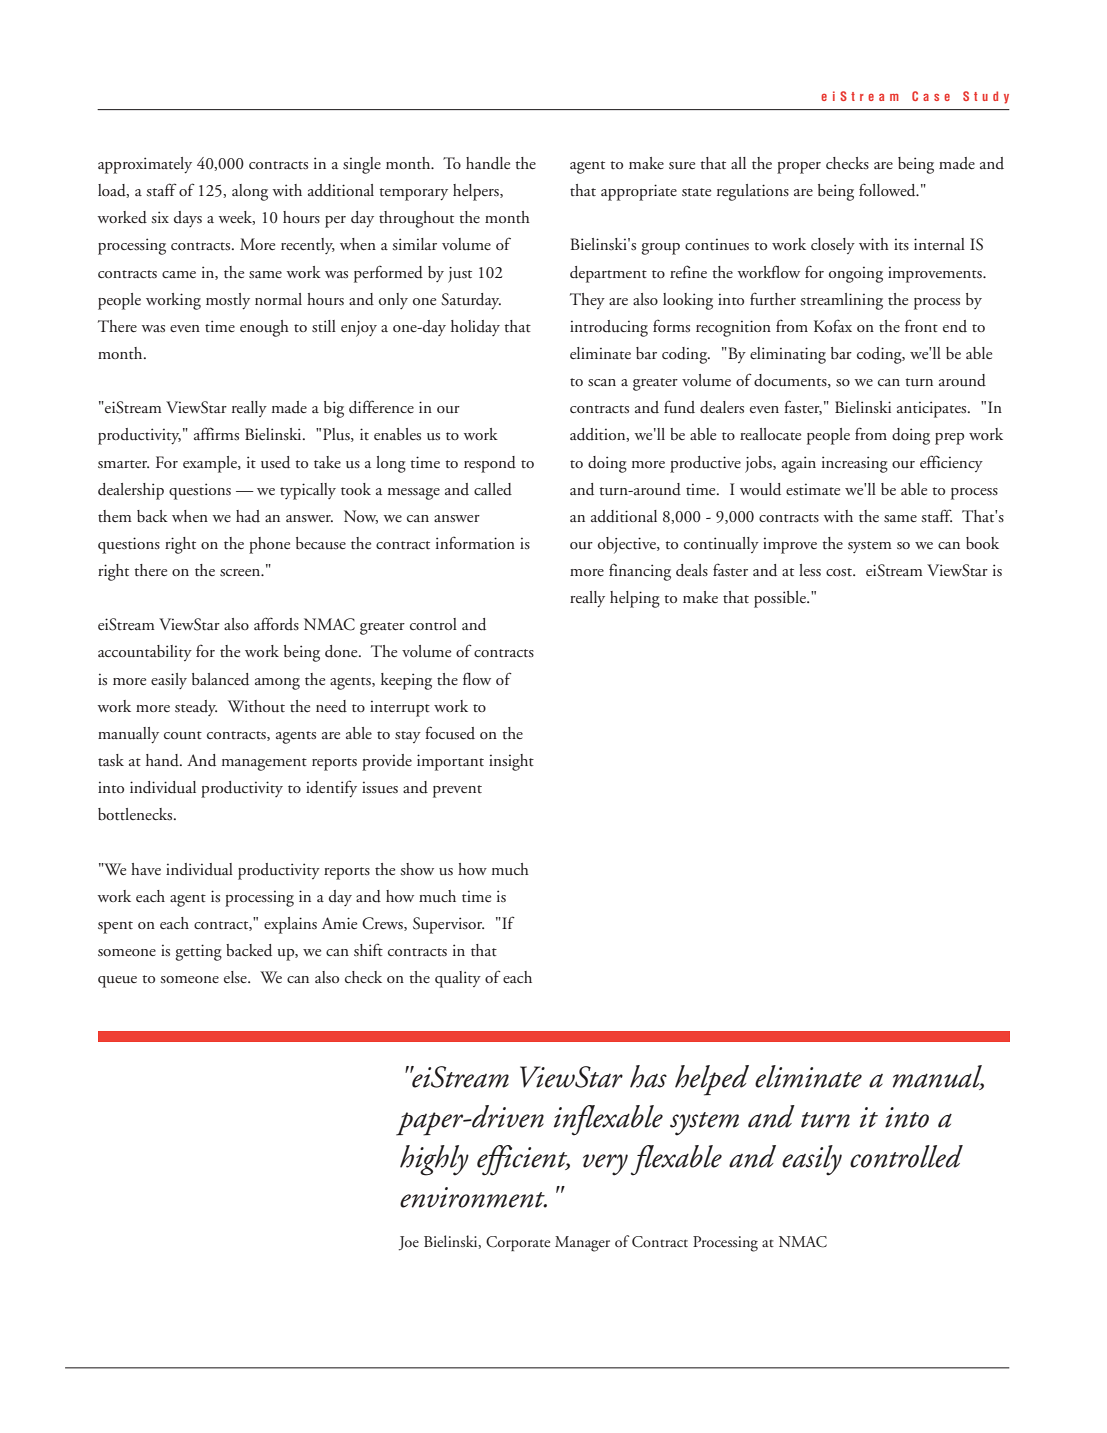  I want to click on have, so click(146, 869).
